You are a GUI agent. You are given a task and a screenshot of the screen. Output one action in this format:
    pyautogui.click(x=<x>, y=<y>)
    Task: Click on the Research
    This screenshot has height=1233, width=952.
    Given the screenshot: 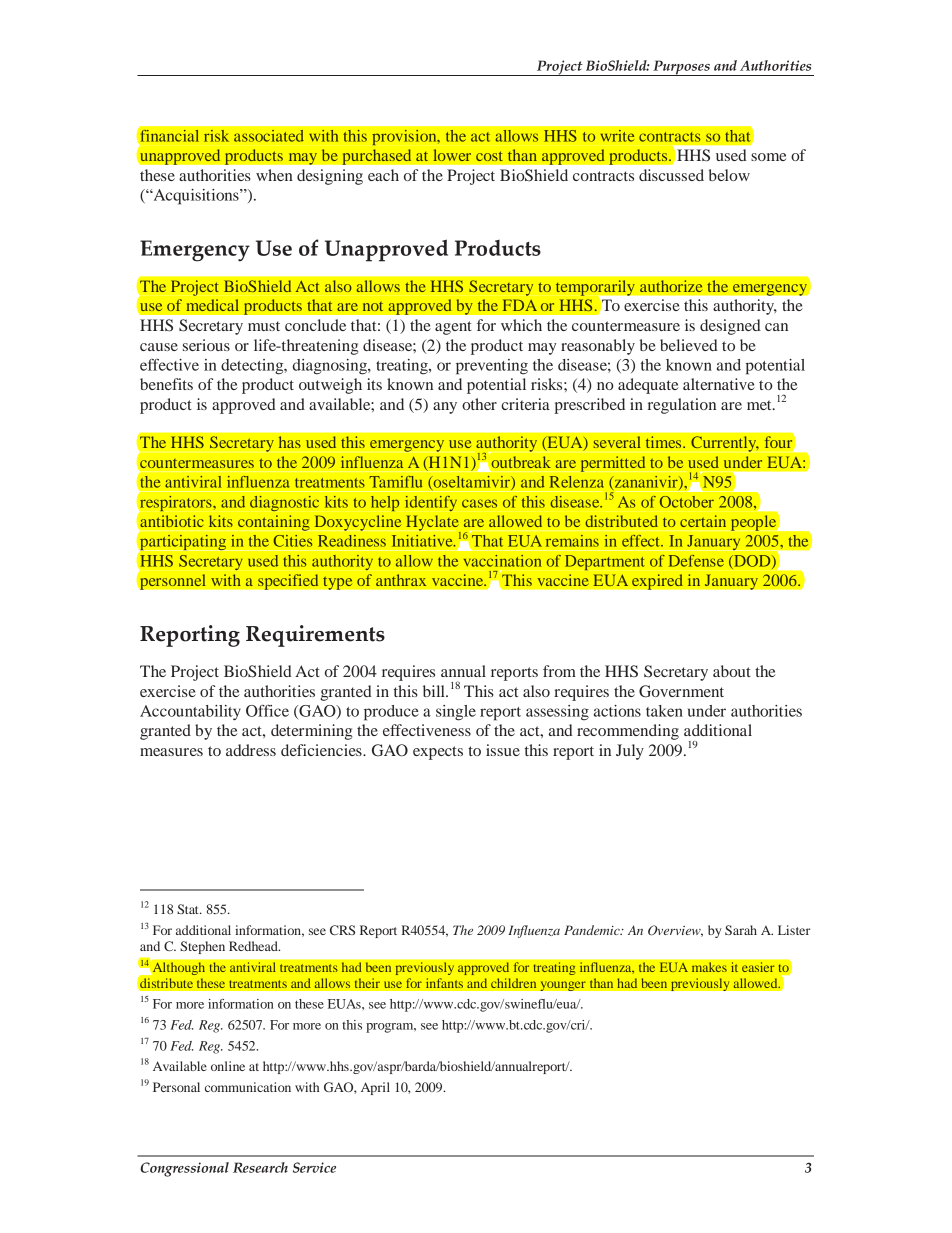 What is the action you would take?
    pyautogui.click(x=260, y=1167)
